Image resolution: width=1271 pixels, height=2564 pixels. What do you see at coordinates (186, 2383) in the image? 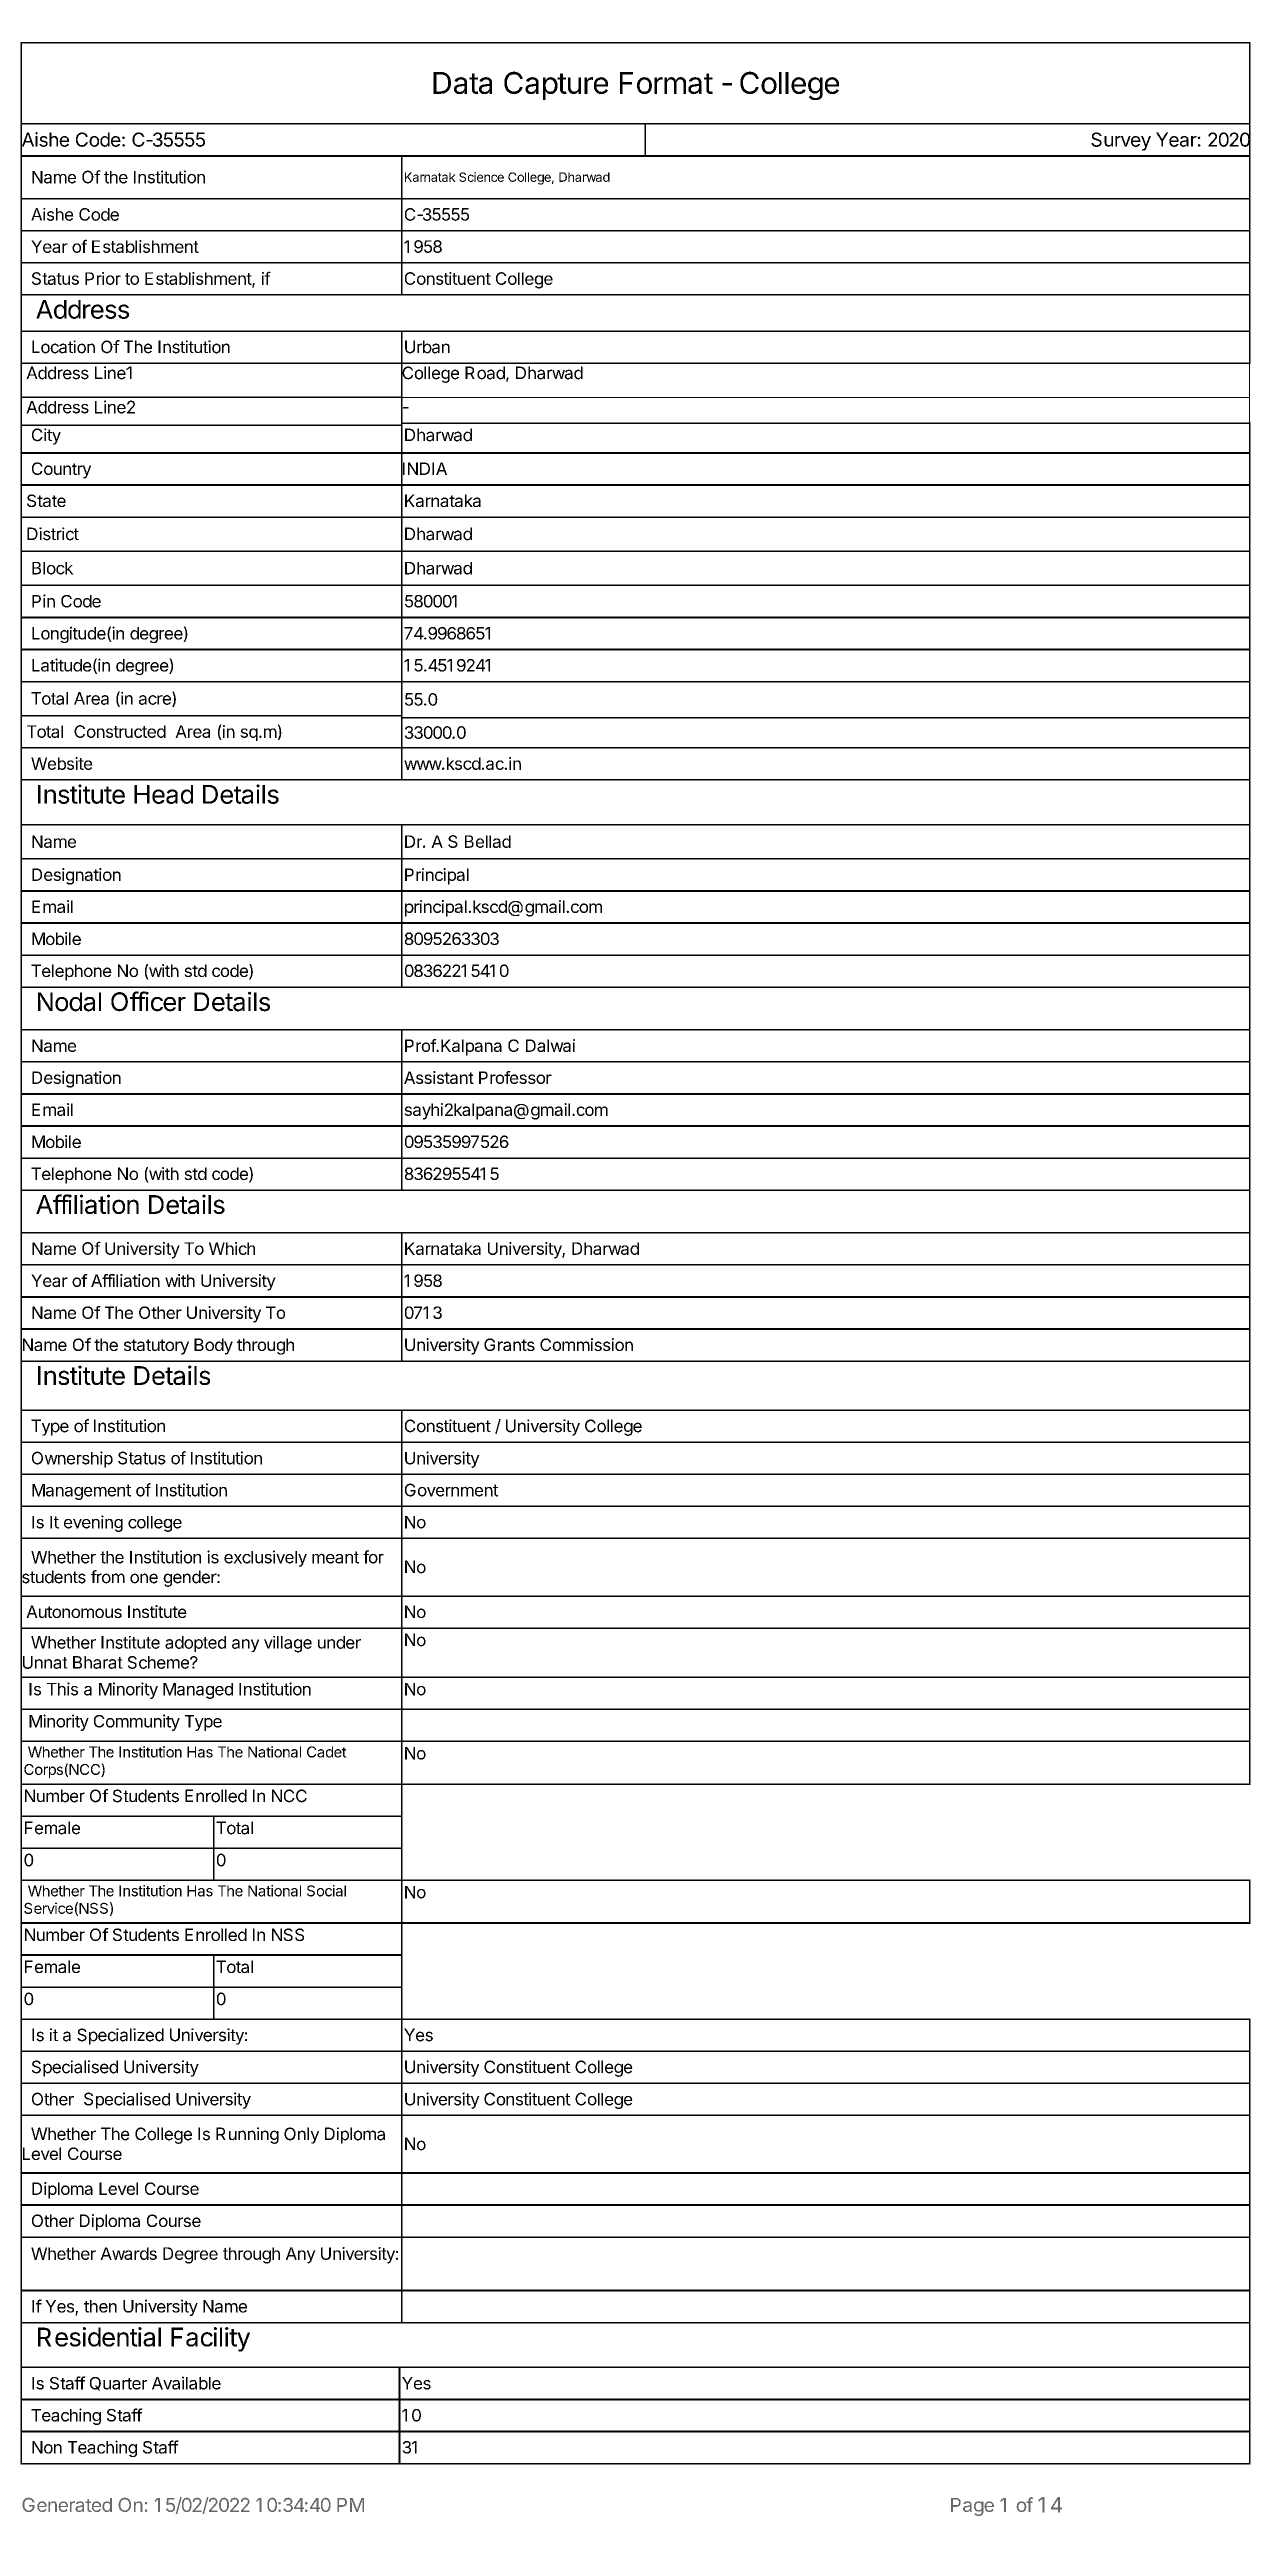
I see `Available` at bounding box center [186, 2383].
